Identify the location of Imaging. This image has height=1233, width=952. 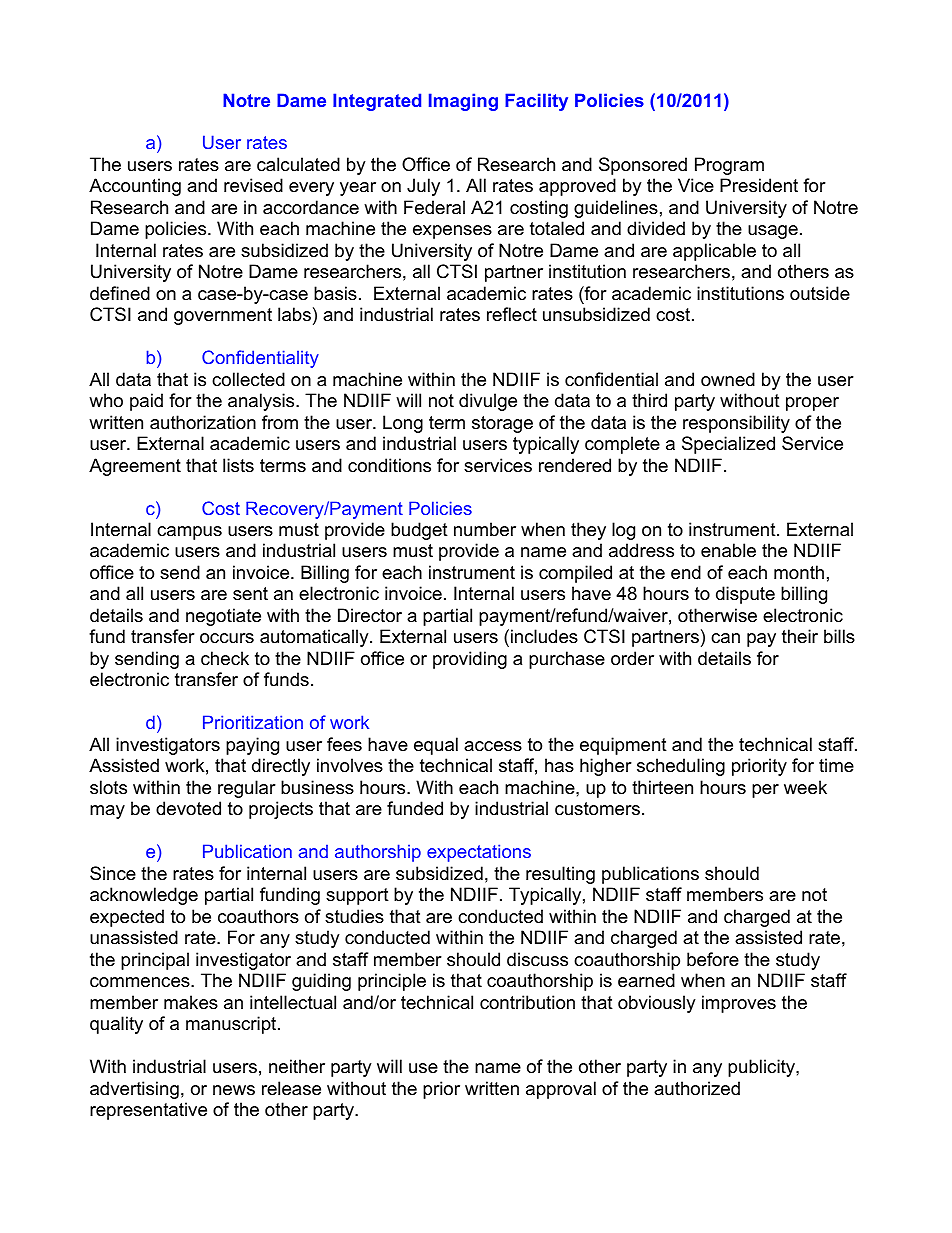
(463, 102).
